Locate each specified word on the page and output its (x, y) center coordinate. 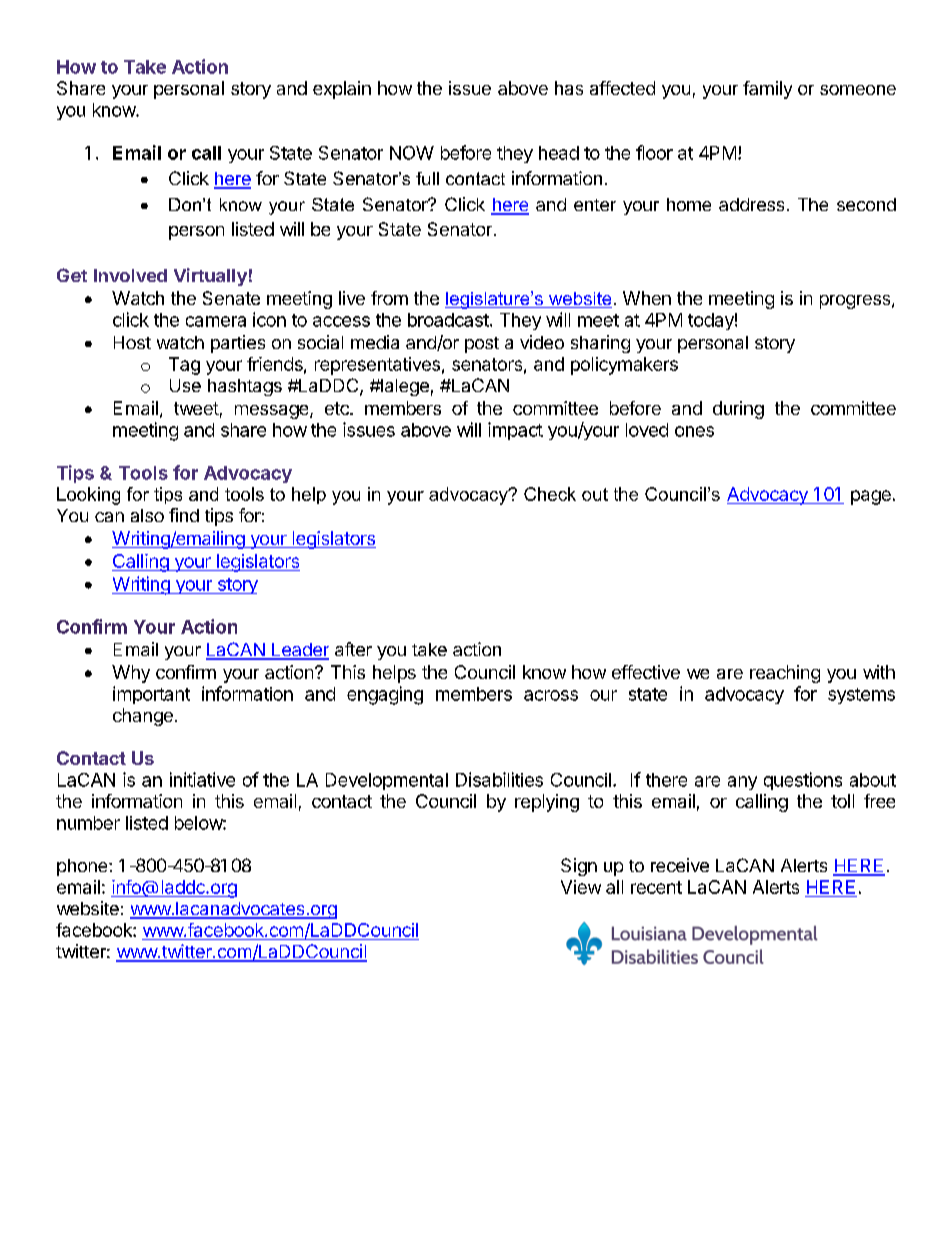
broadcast (448, 320)
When (647, 298)
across (551, 695)
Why (131, 674)
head (559, 153)
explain (342, 90)
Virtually (210, 277)
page (871, 497)
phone (83, 867)
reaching (785, 674)
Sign (579, 867)
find (184, 515)
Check (550, 494)
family (767, 90)
